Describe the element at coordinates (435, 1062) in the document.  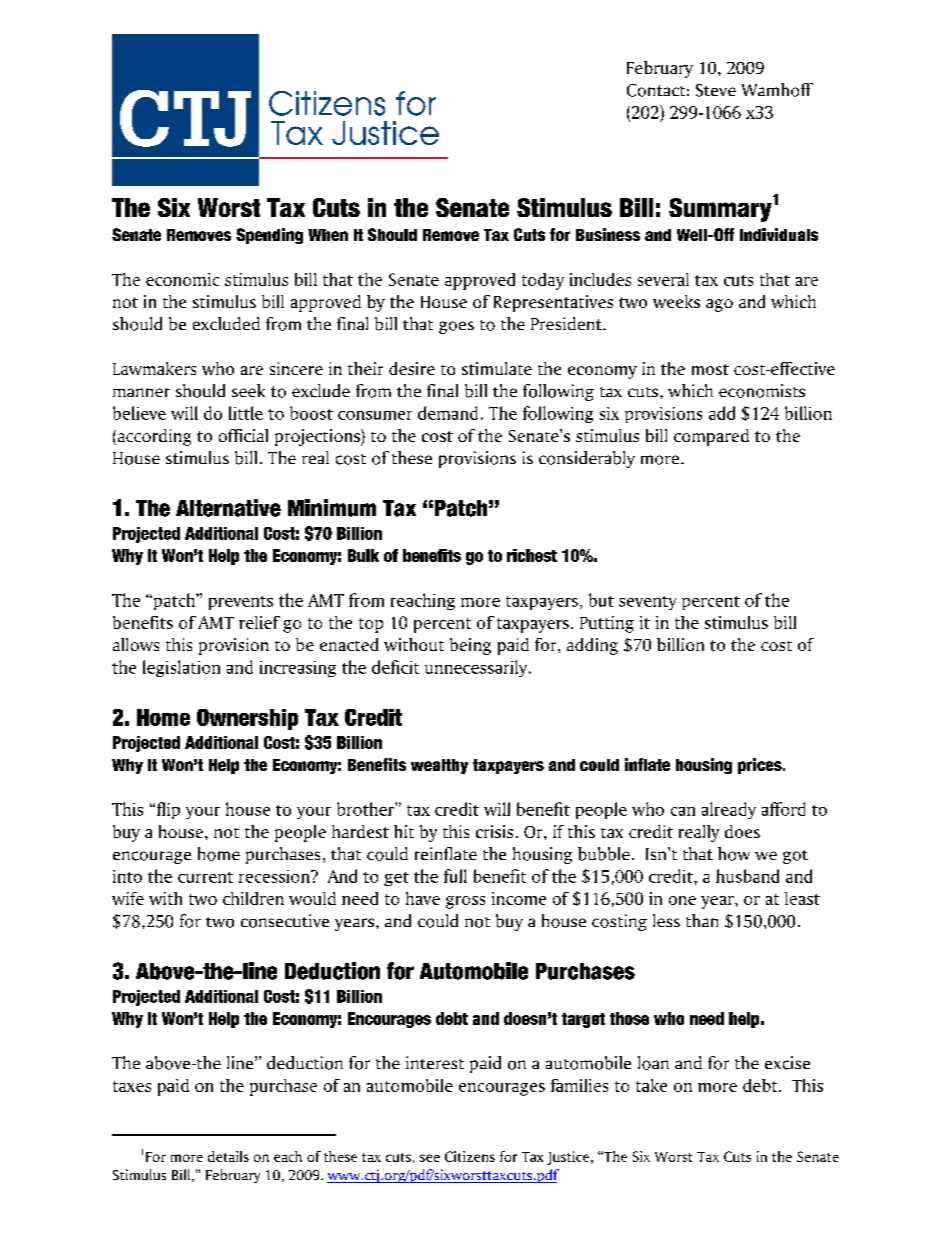
I see `interest` at that location.
